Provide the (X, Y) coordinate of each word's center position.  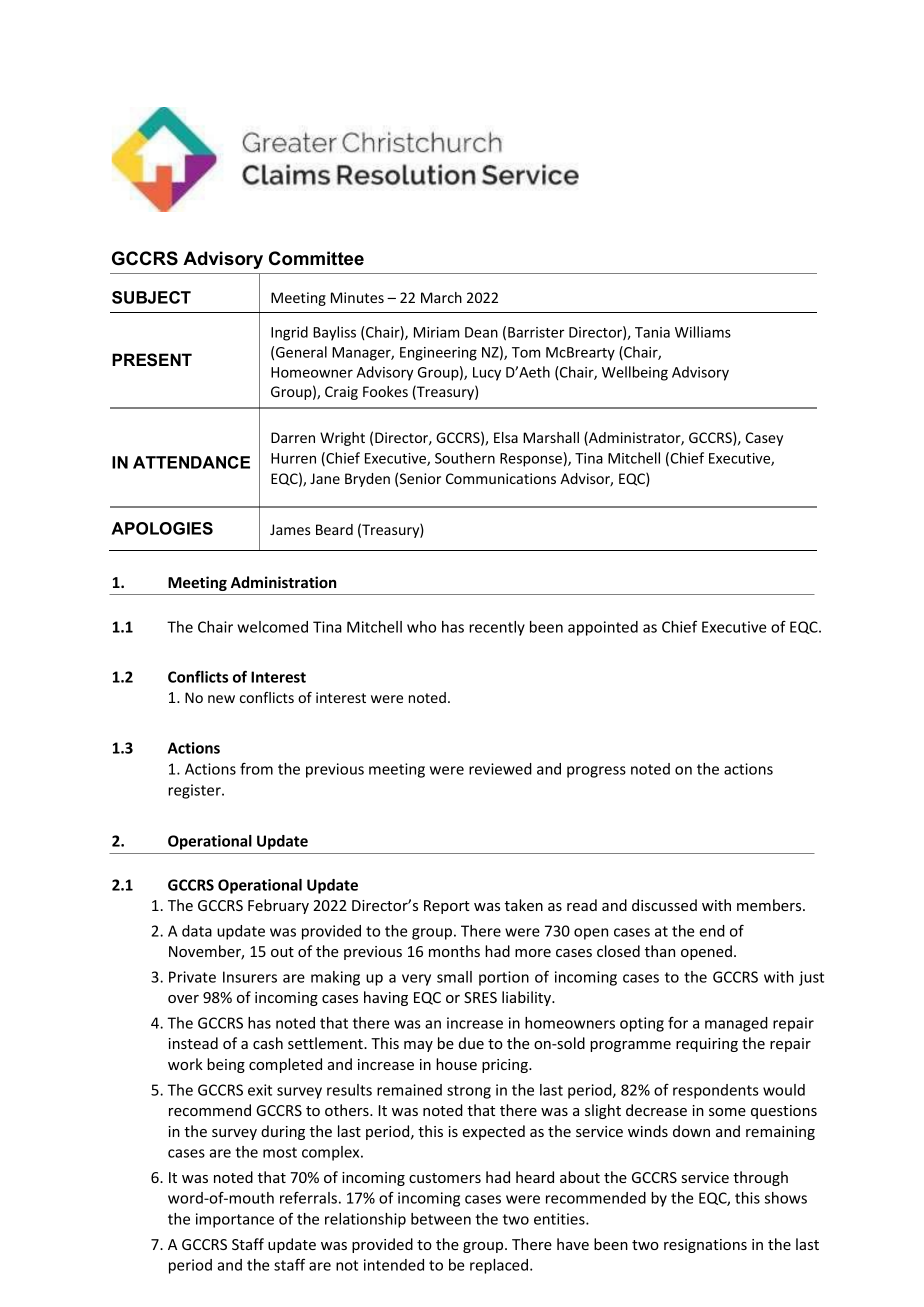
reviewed (500, 769)
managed (736, 1024)
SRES (480, 997)
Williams (703, 332)
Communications (501, 478)
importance (235, 1220)
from (256, 769)
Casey (764, 439)
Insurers (250, 977)
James (290, 529)
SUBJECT (151, 297)
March (441, 297)
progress (596, 772)
